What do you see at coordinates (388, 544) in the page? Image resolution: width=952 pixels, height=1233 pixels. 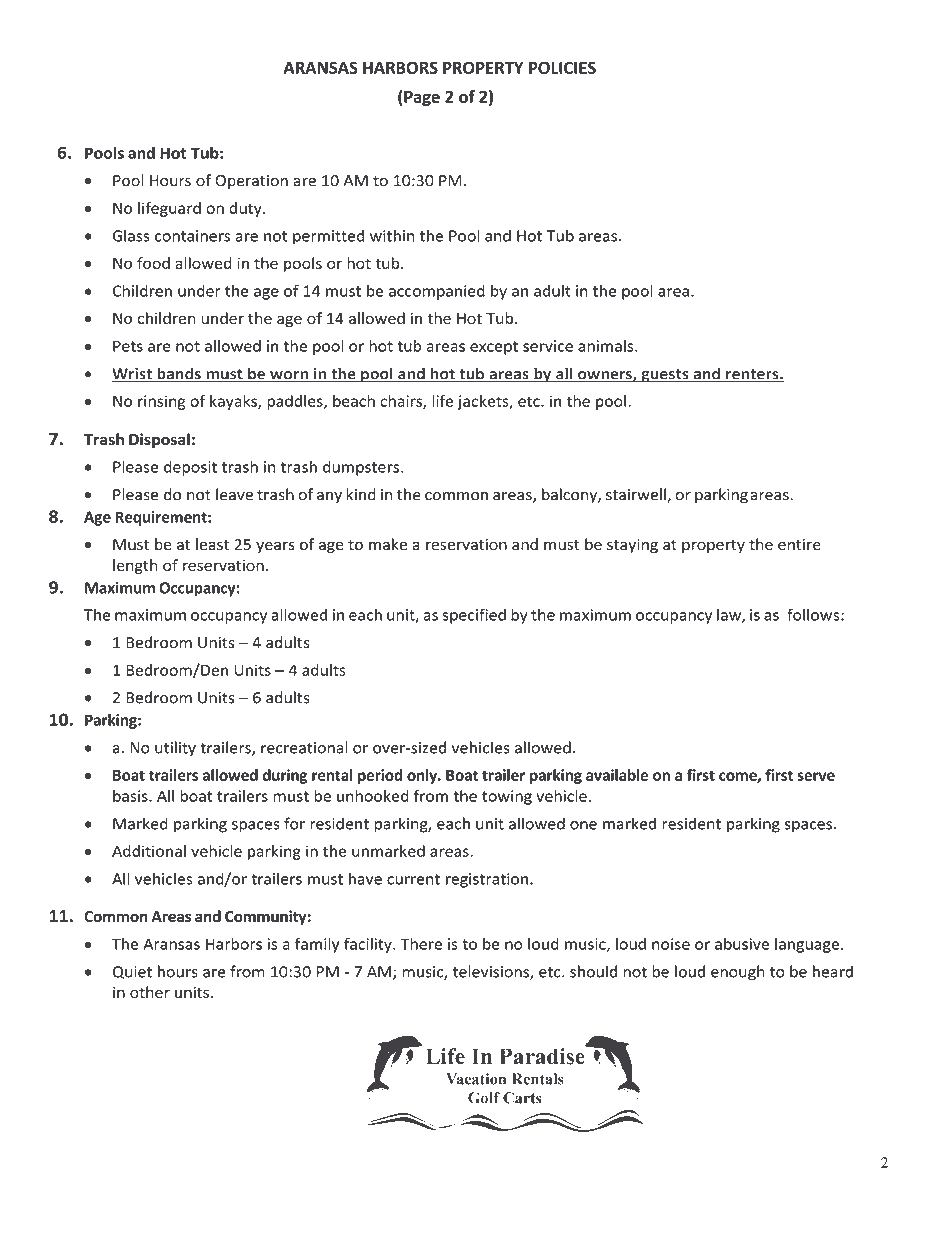 I see `make` at bounding box center [388, 544].
